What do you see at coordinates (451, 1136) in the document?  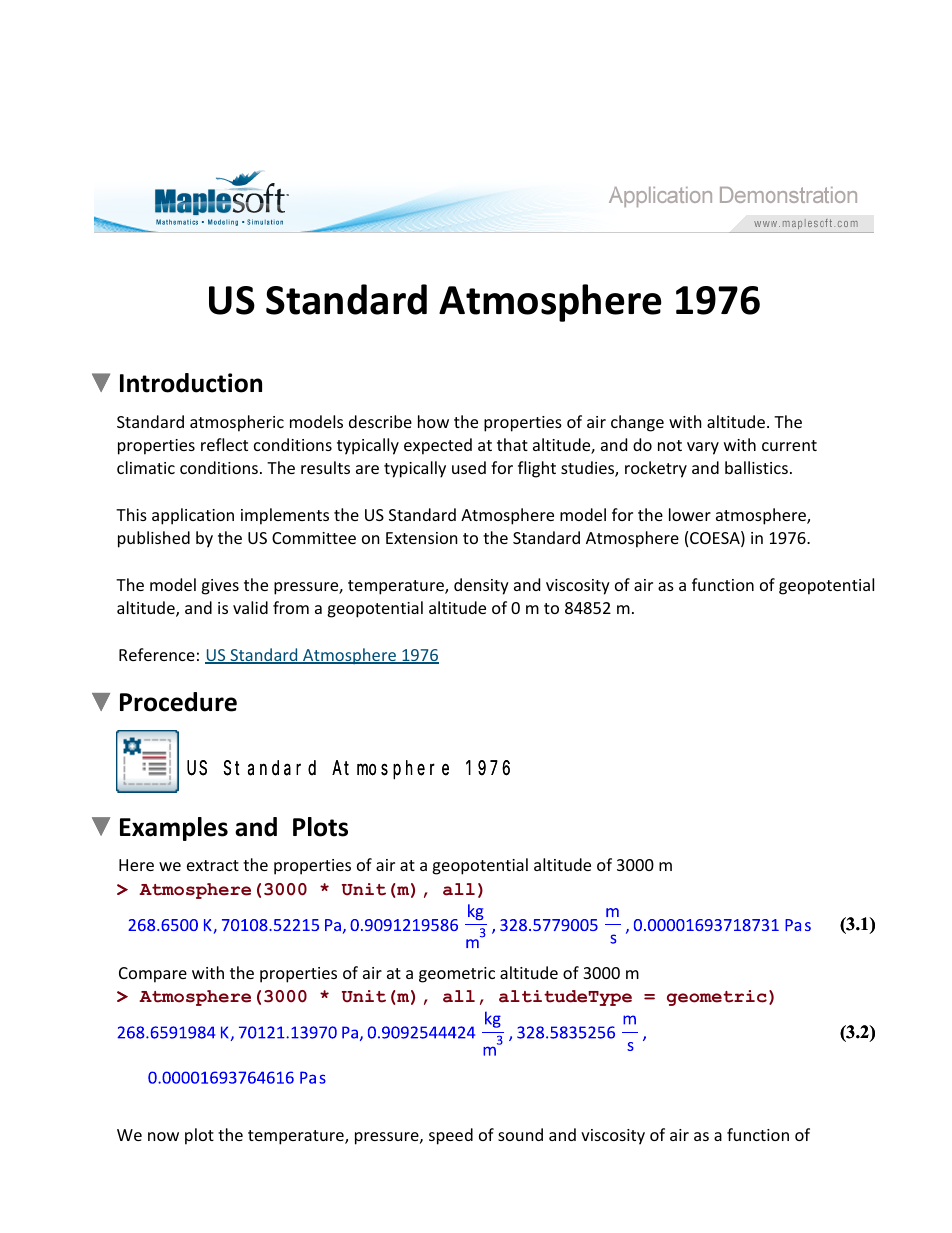 I see `speed` at bounding box center [451, 1136].
